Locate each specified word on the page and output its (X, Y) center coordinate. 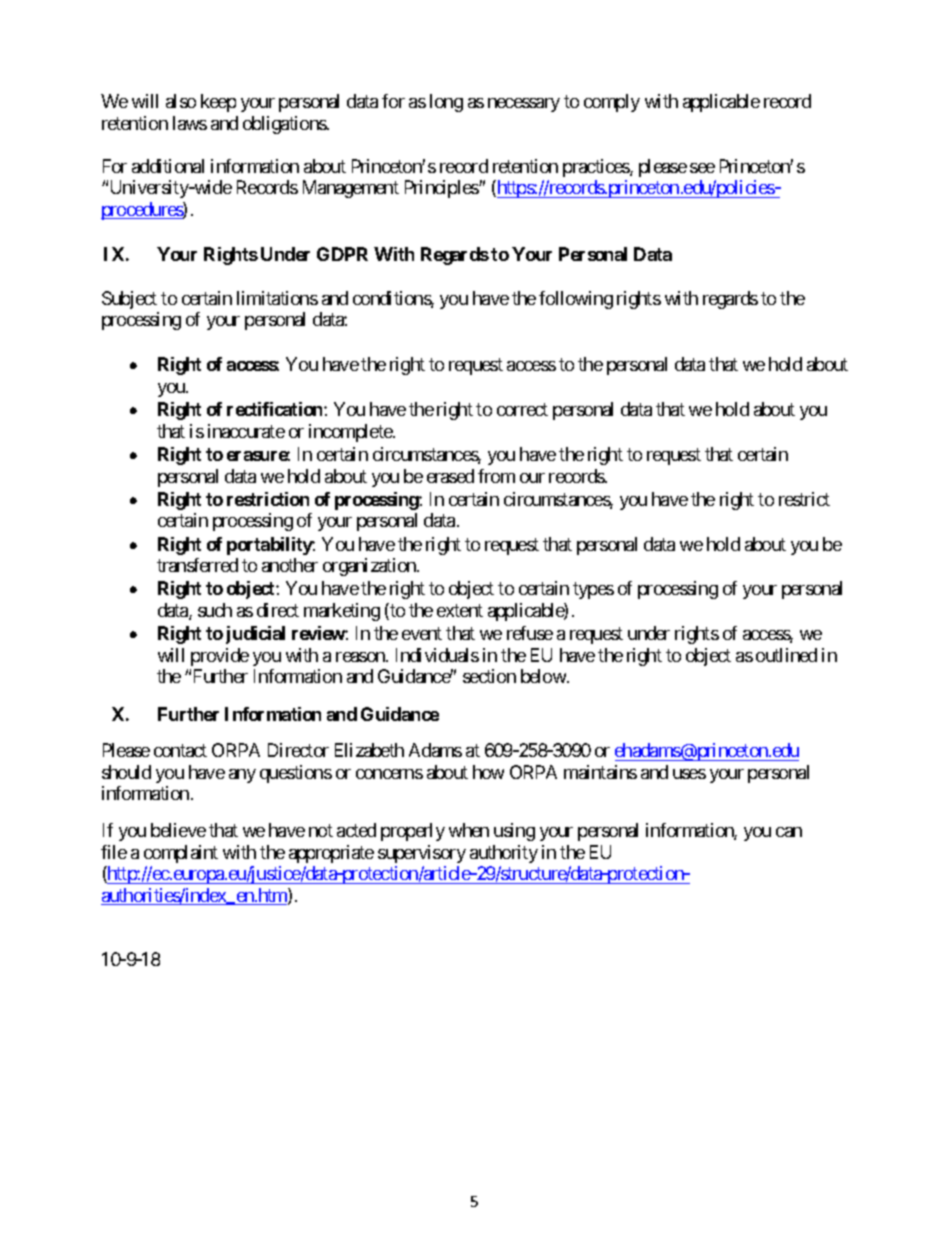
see (702, 168)
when (469, 830)
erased (450, 476)
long (446, 103)
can (789, 832)
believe (178, 830)
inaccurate (246, 431)
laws (190, 123)
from (496, 476)
